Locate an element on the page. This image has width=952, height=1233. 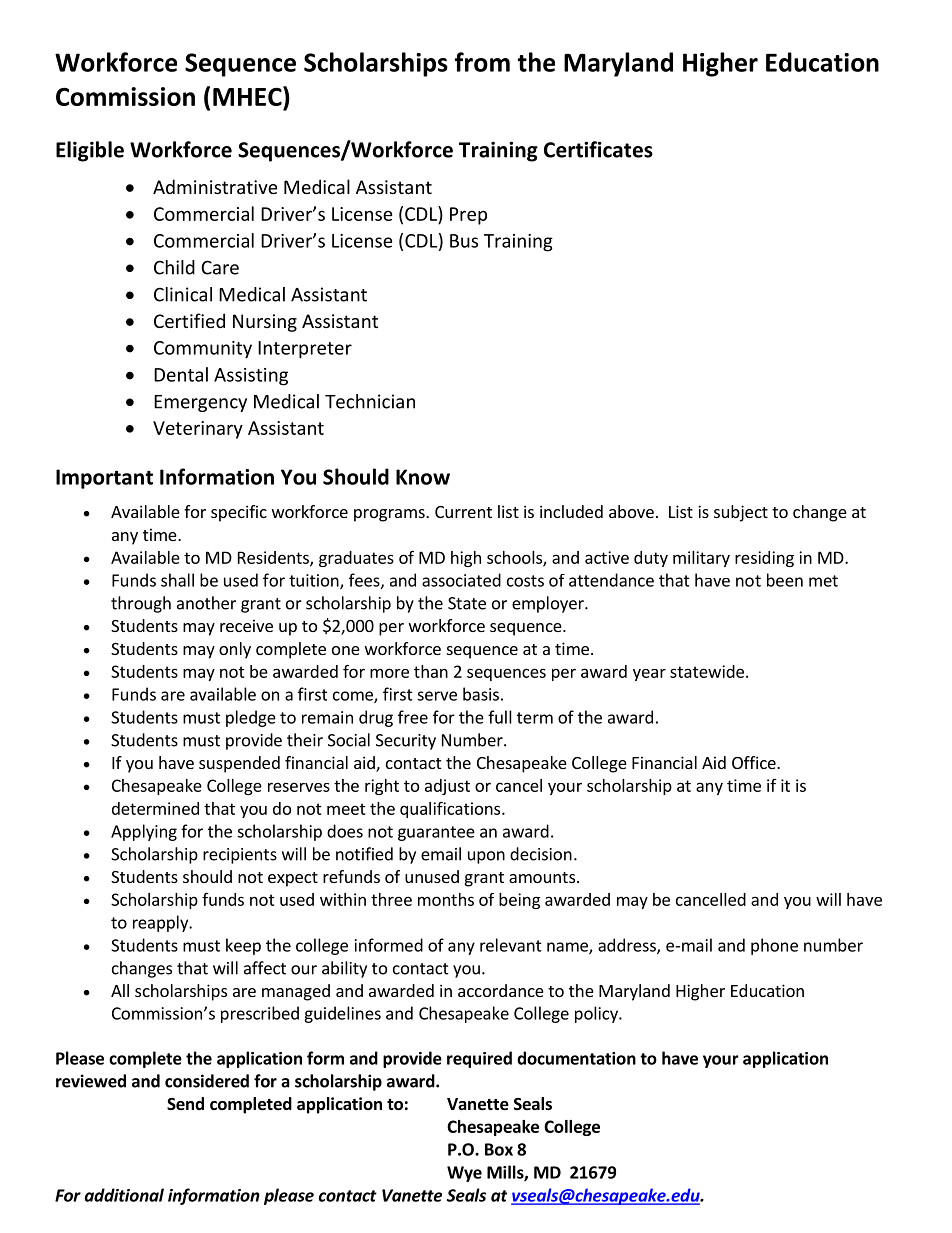
Veterinary is located at coordinates (198, 430).
